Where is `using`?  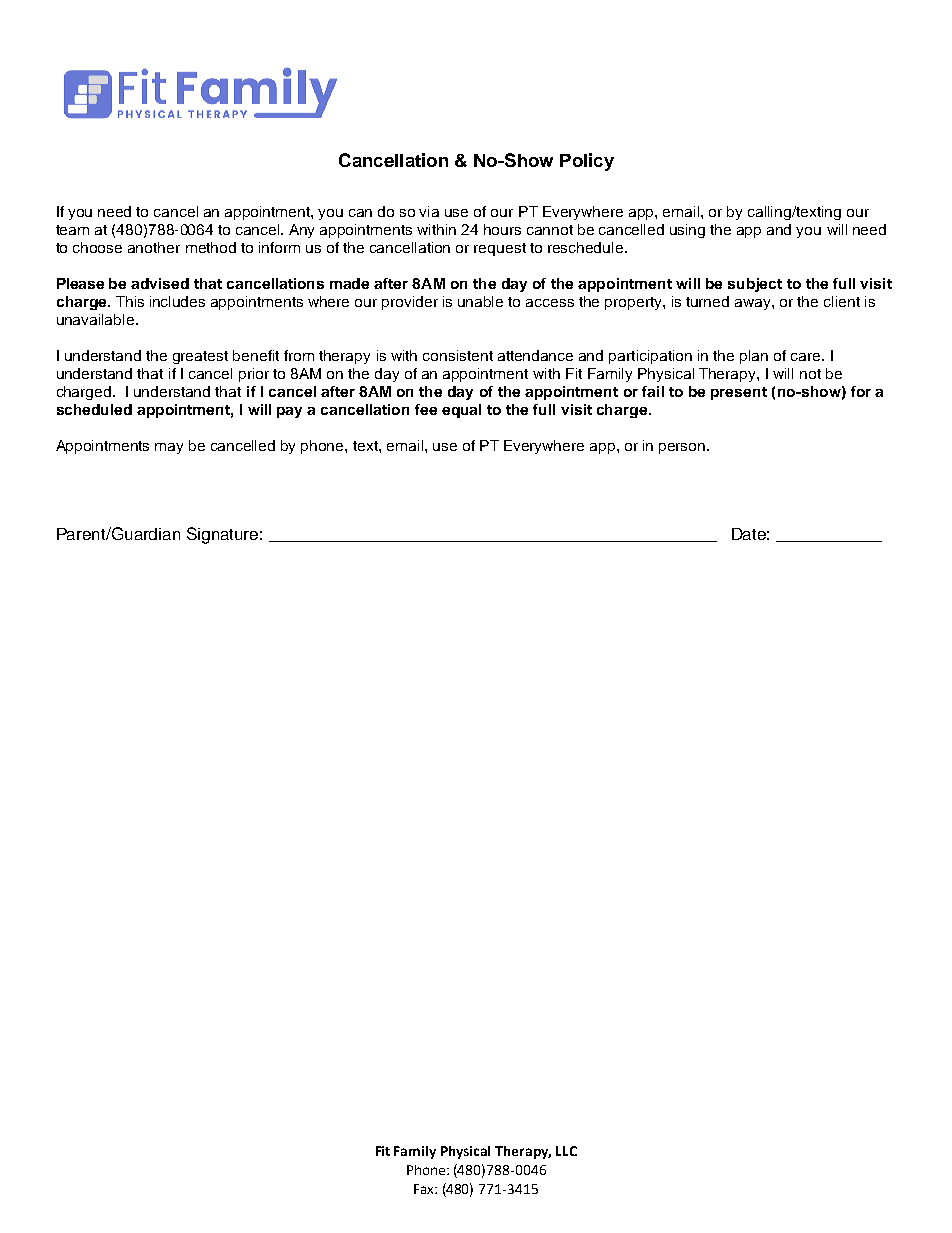 using is located at coordinates (687, 231).
